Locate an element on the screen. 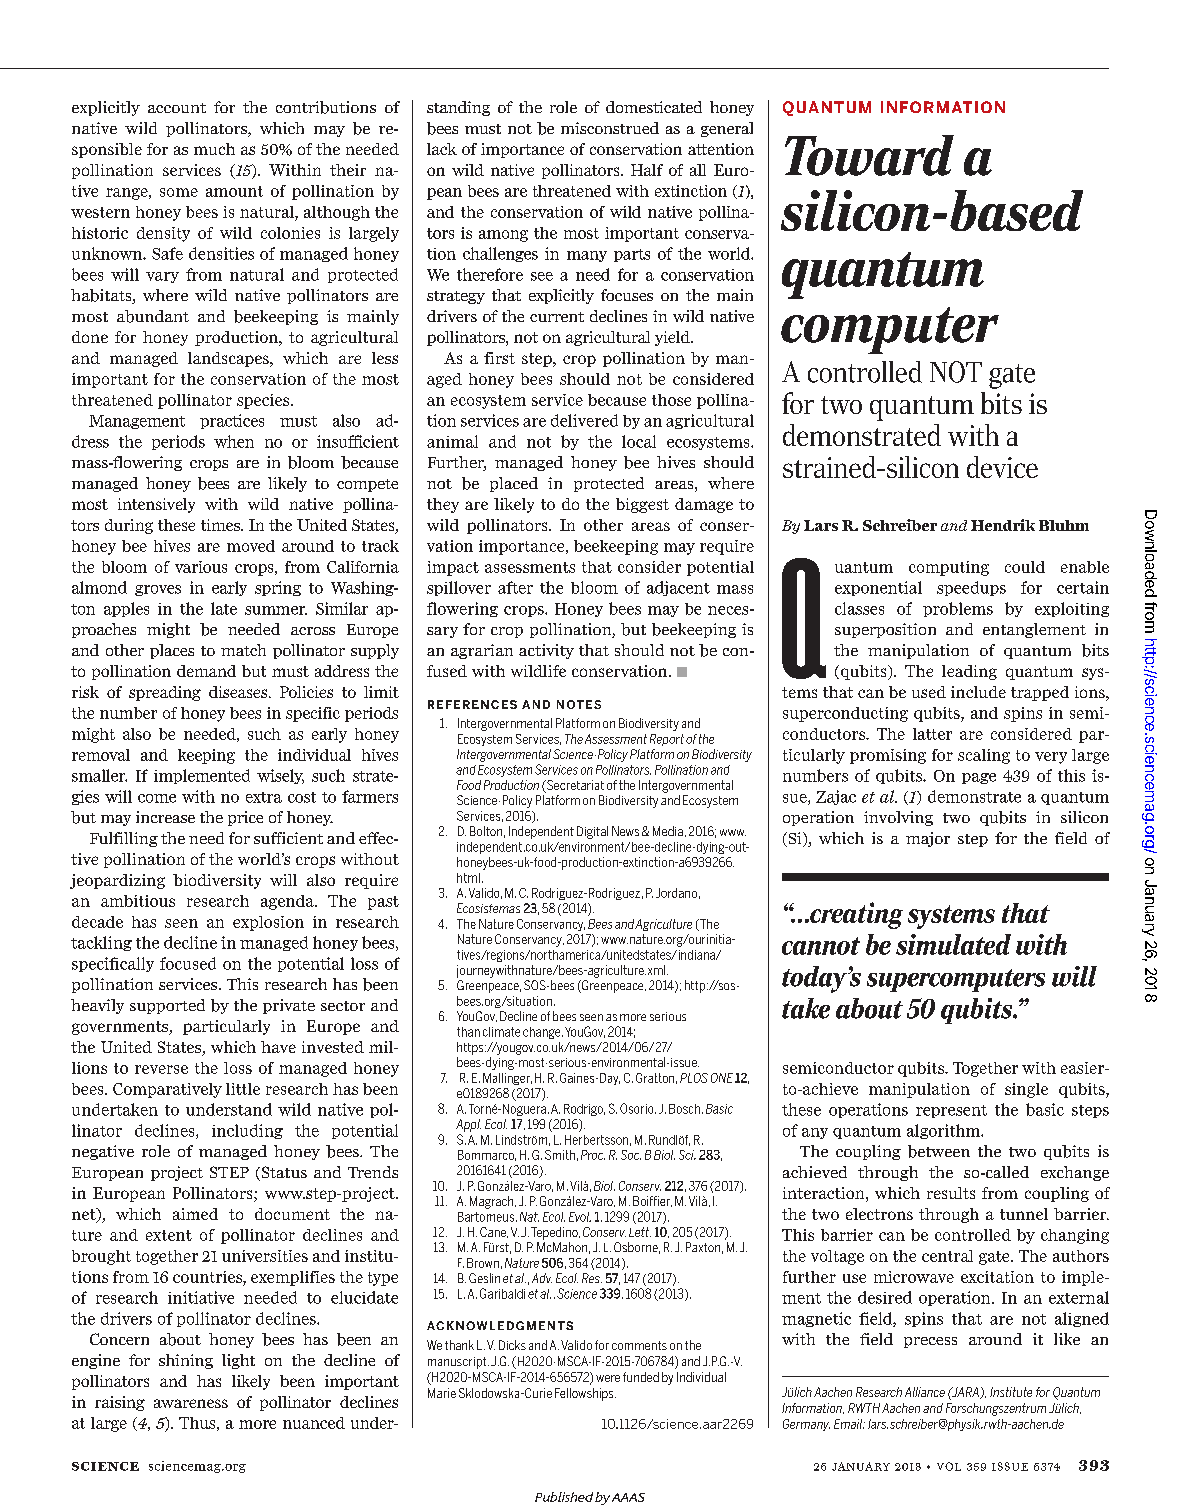 Image resolution: width=1181 pixels, height=1509 pixels. much is located at coordinates (214, 149).
